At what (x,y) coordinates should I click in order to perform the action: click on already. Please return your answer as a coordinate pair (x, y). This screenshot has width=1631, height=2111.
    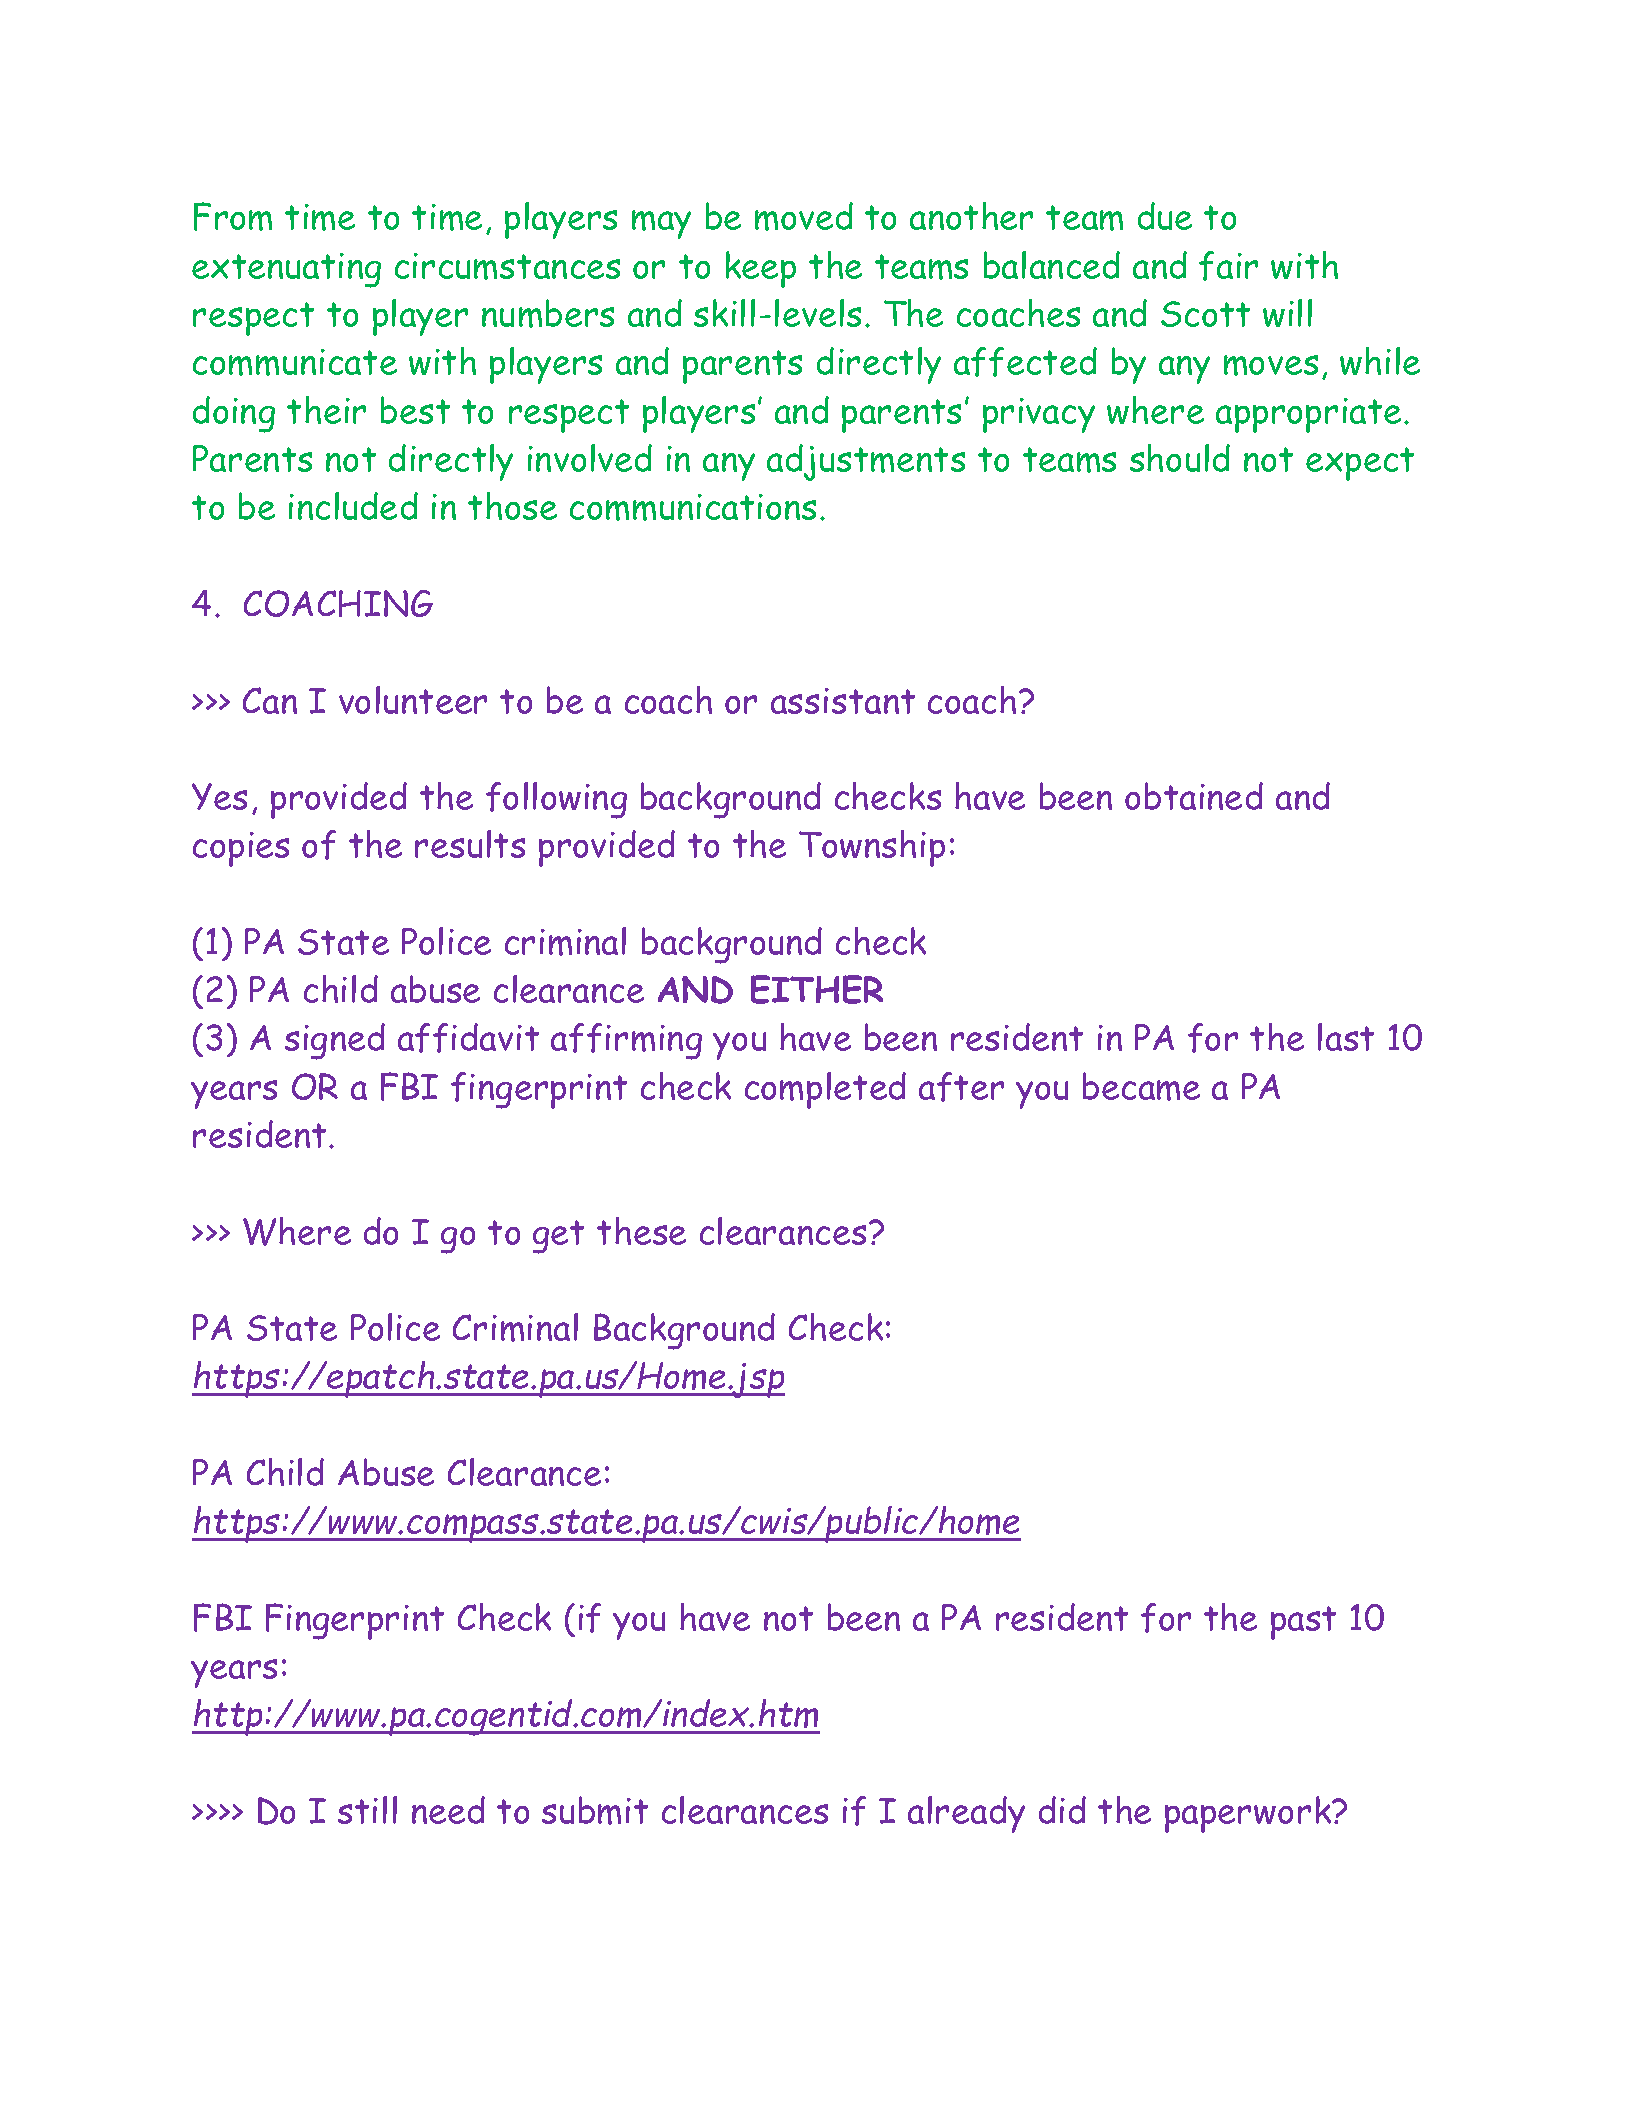
    Looking at the image, I should click on (966, 1814).
